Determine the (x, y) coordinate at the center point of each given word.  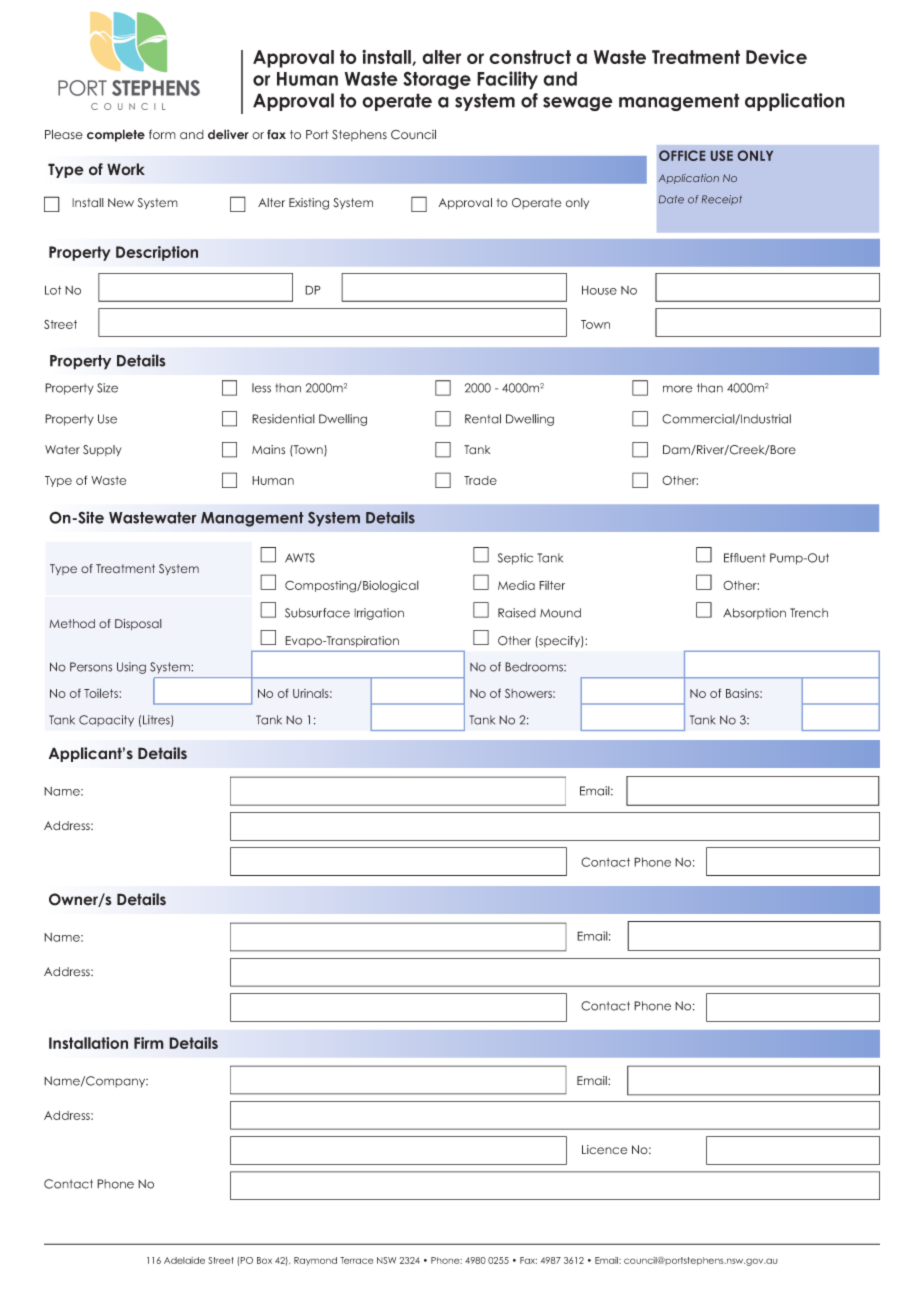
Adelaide (184, 1260)
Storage (437, 80)
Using (131, 668)
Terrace (356, 1260)
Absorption (754, 614)
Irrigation (379, 614)
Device (776, 57)
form (162, 134)
